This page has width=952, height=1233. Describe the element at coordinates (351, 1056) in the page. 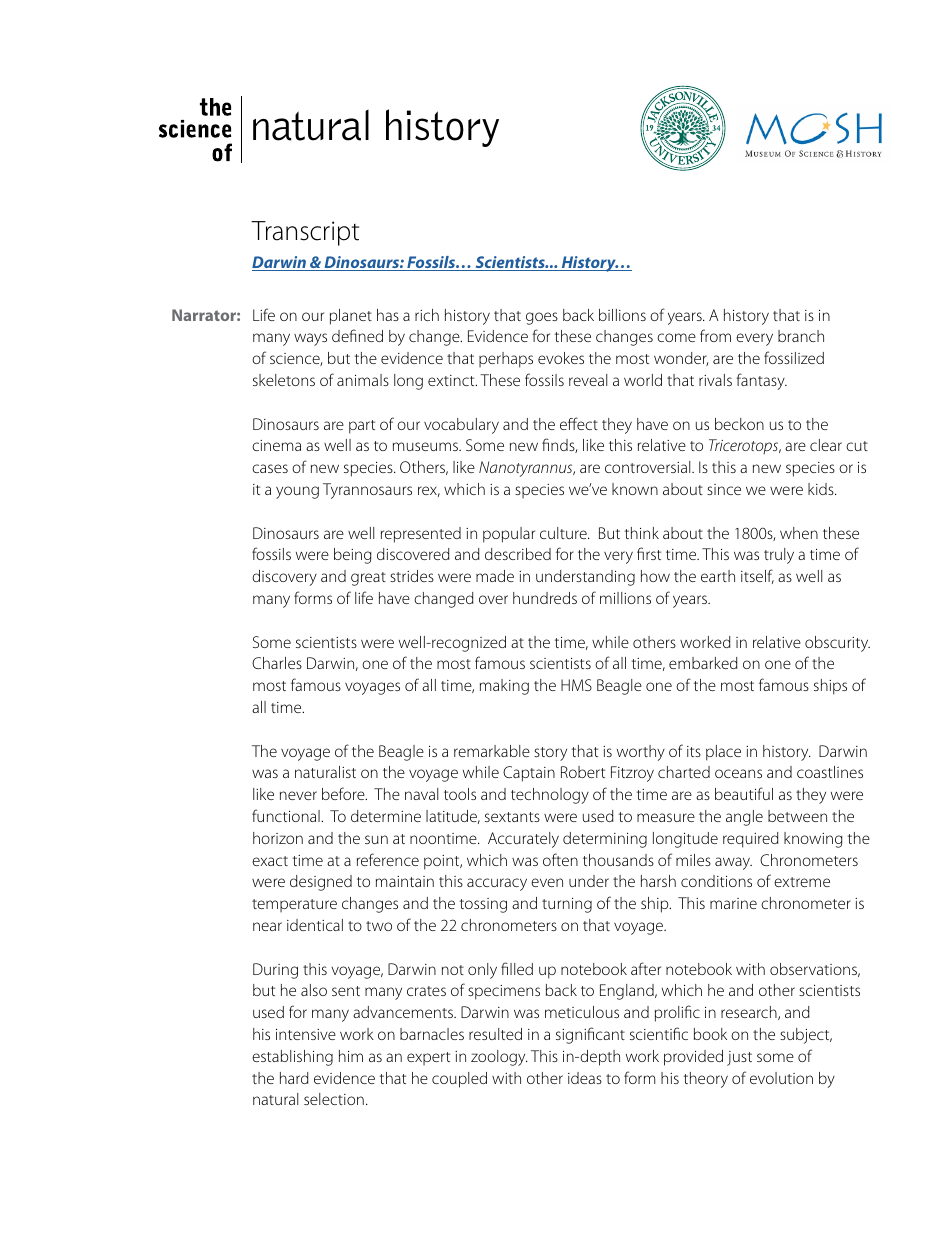

I see `him` at that location.
